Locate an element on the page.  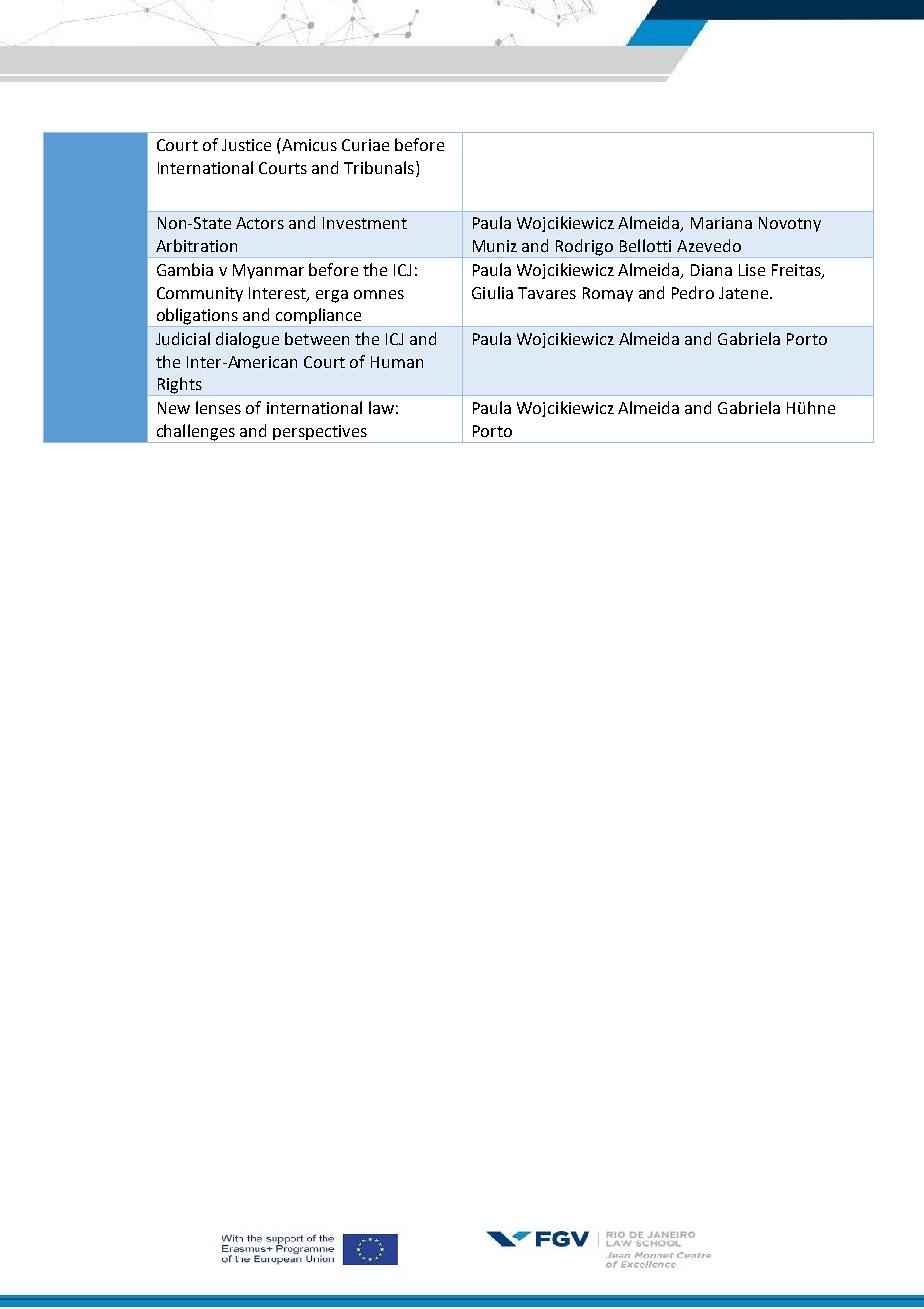
Justice is located at coordinates (246, 145).
